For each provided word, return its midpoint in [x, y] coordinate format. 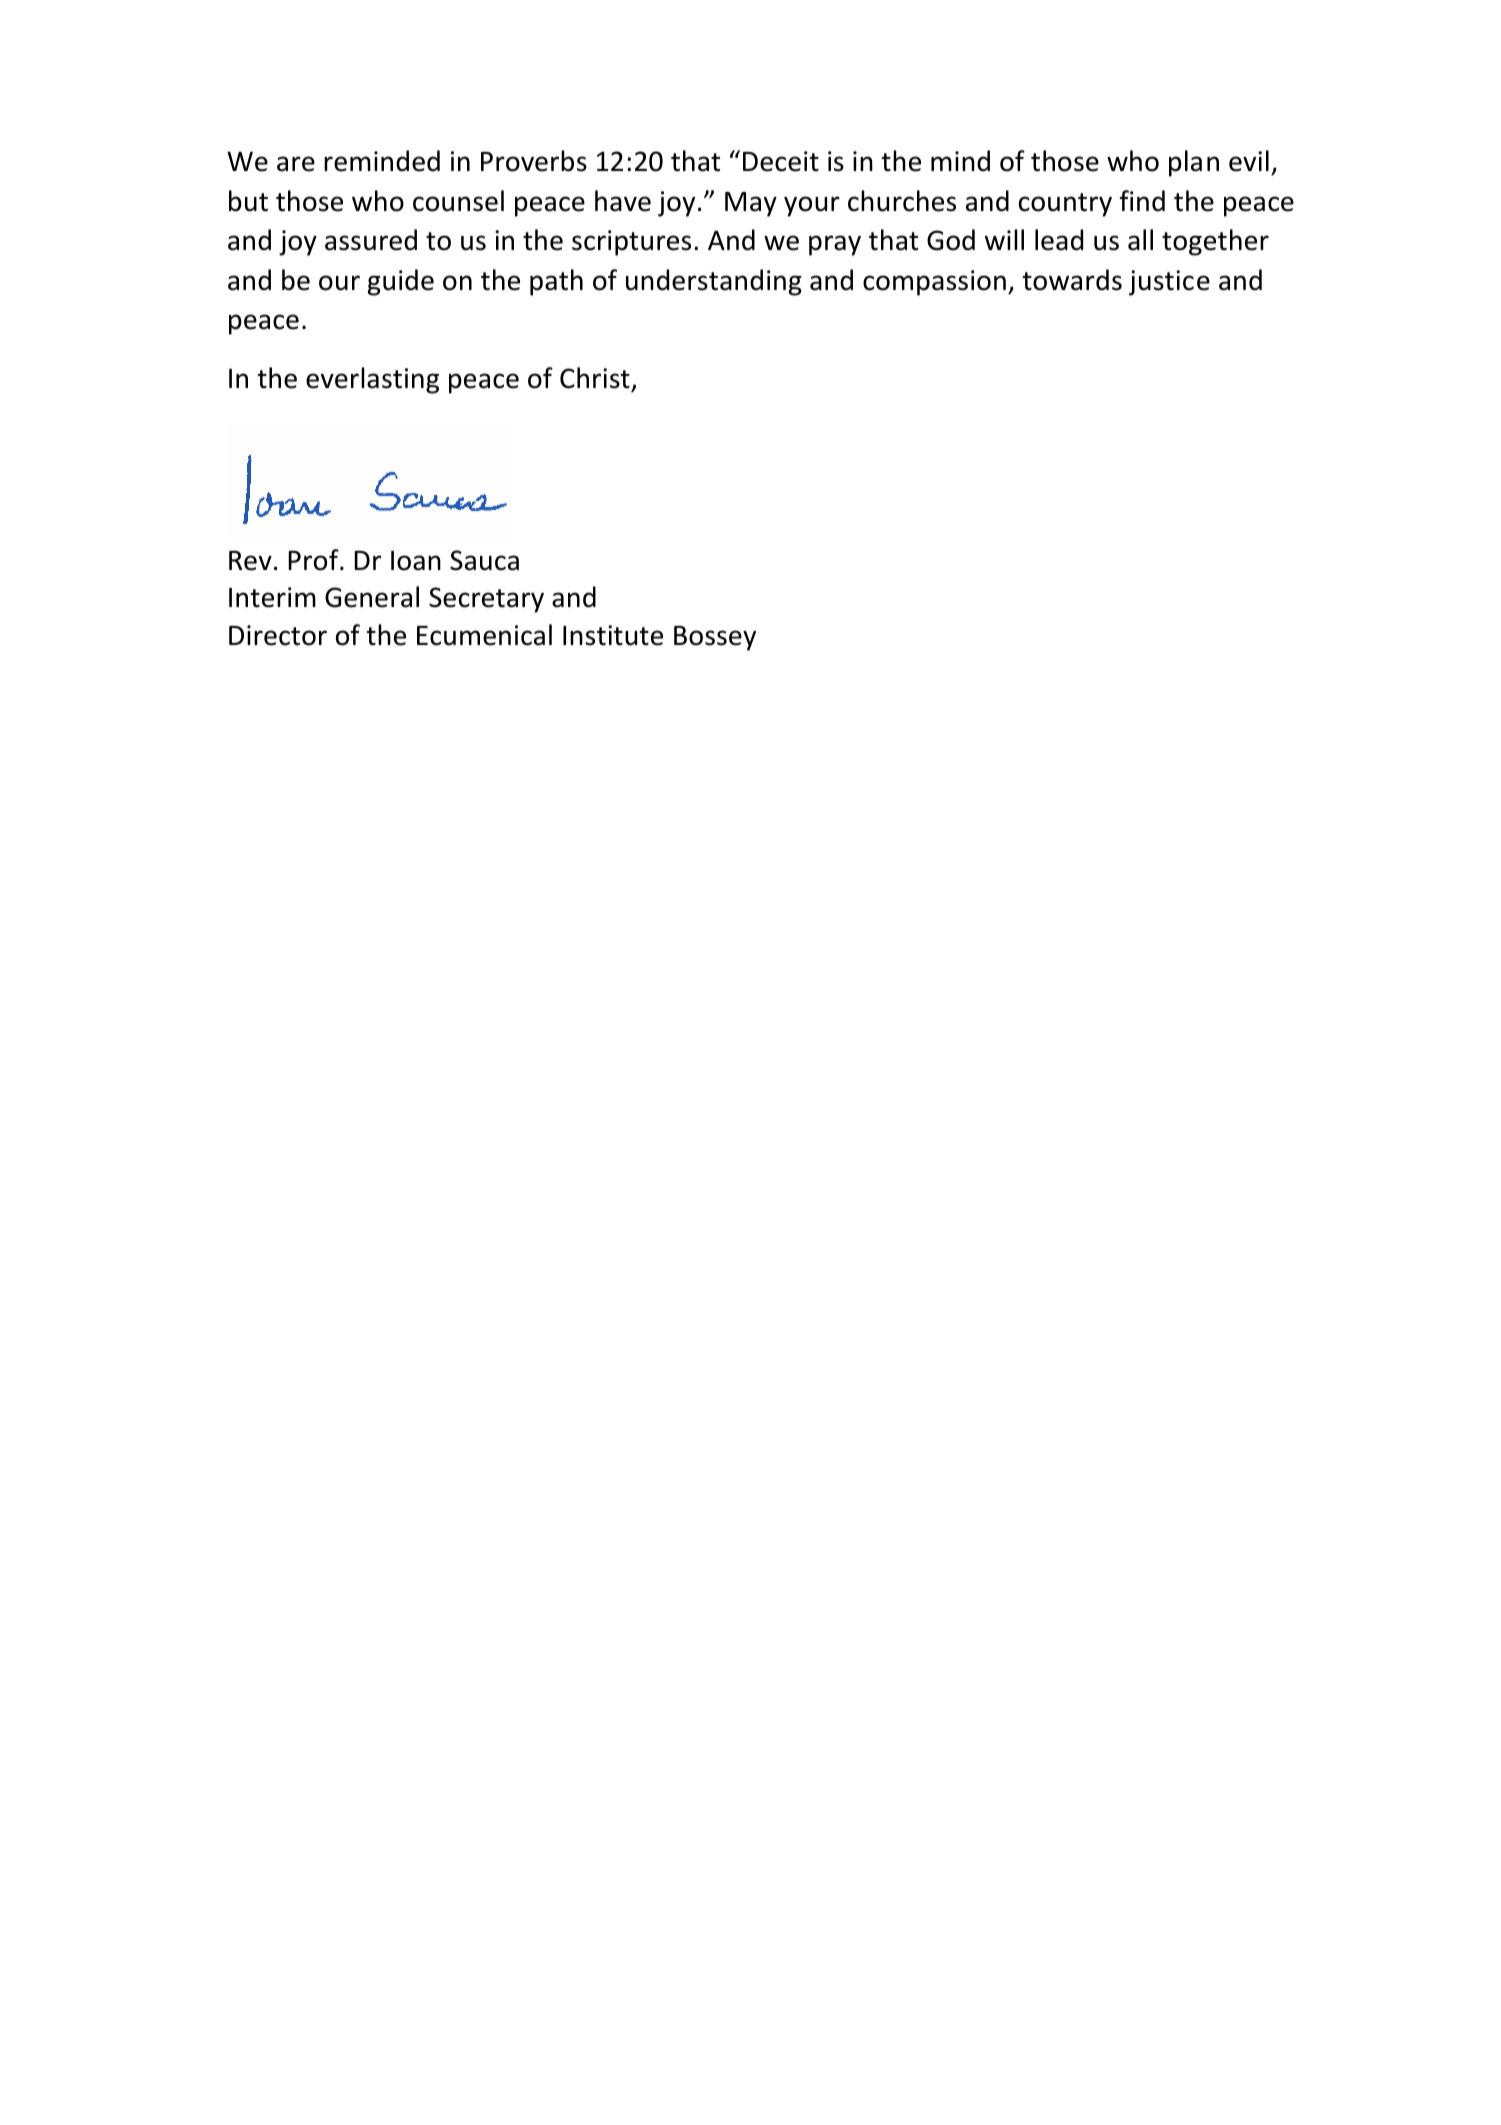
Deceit [781, 161]
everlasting [372, 380]
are [296, 164]
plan [1194, 163]
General [372, 597]
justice [1169, 283]
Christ [596, 379]
